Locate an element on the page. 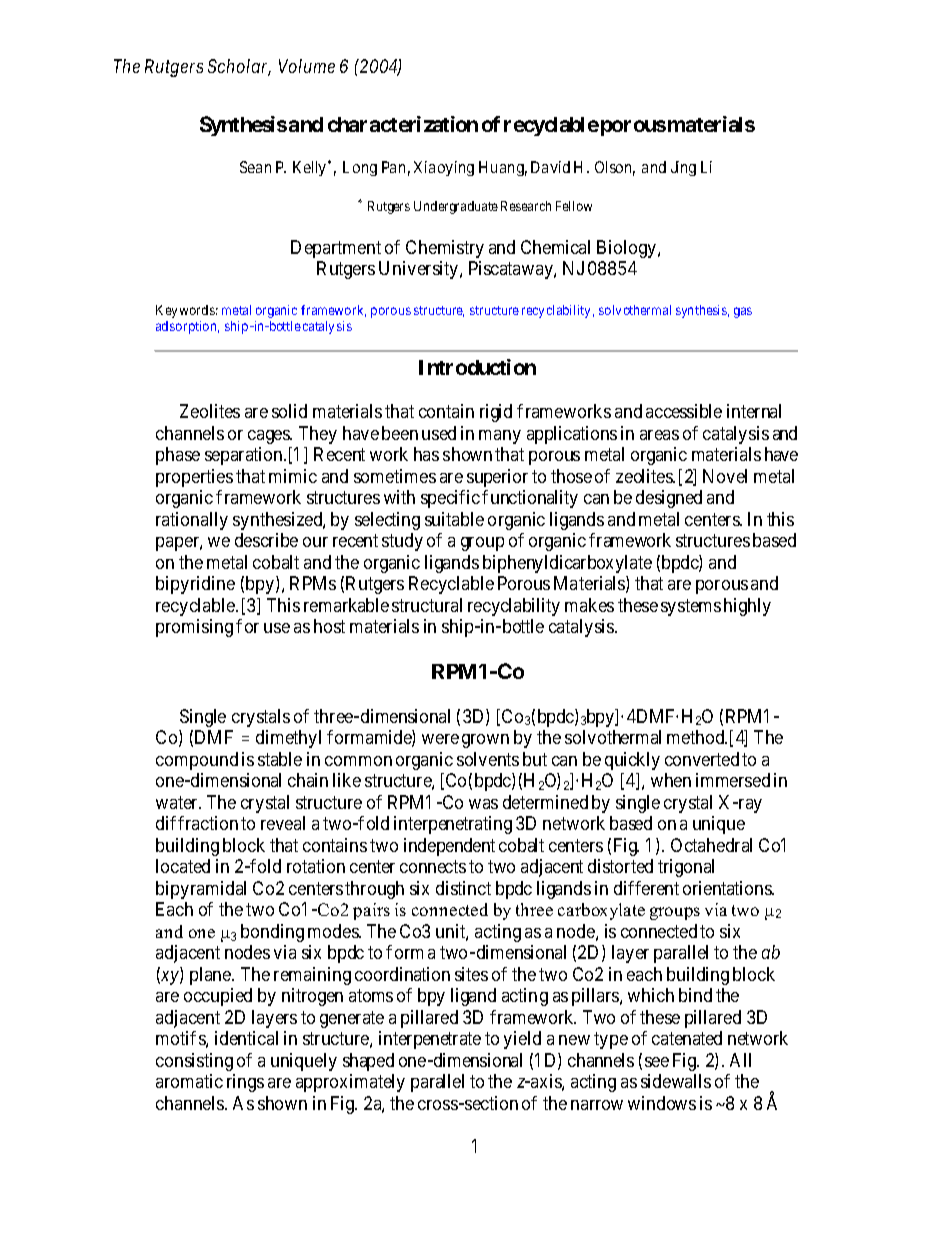  rings is located at coordinates (245, 1083).
